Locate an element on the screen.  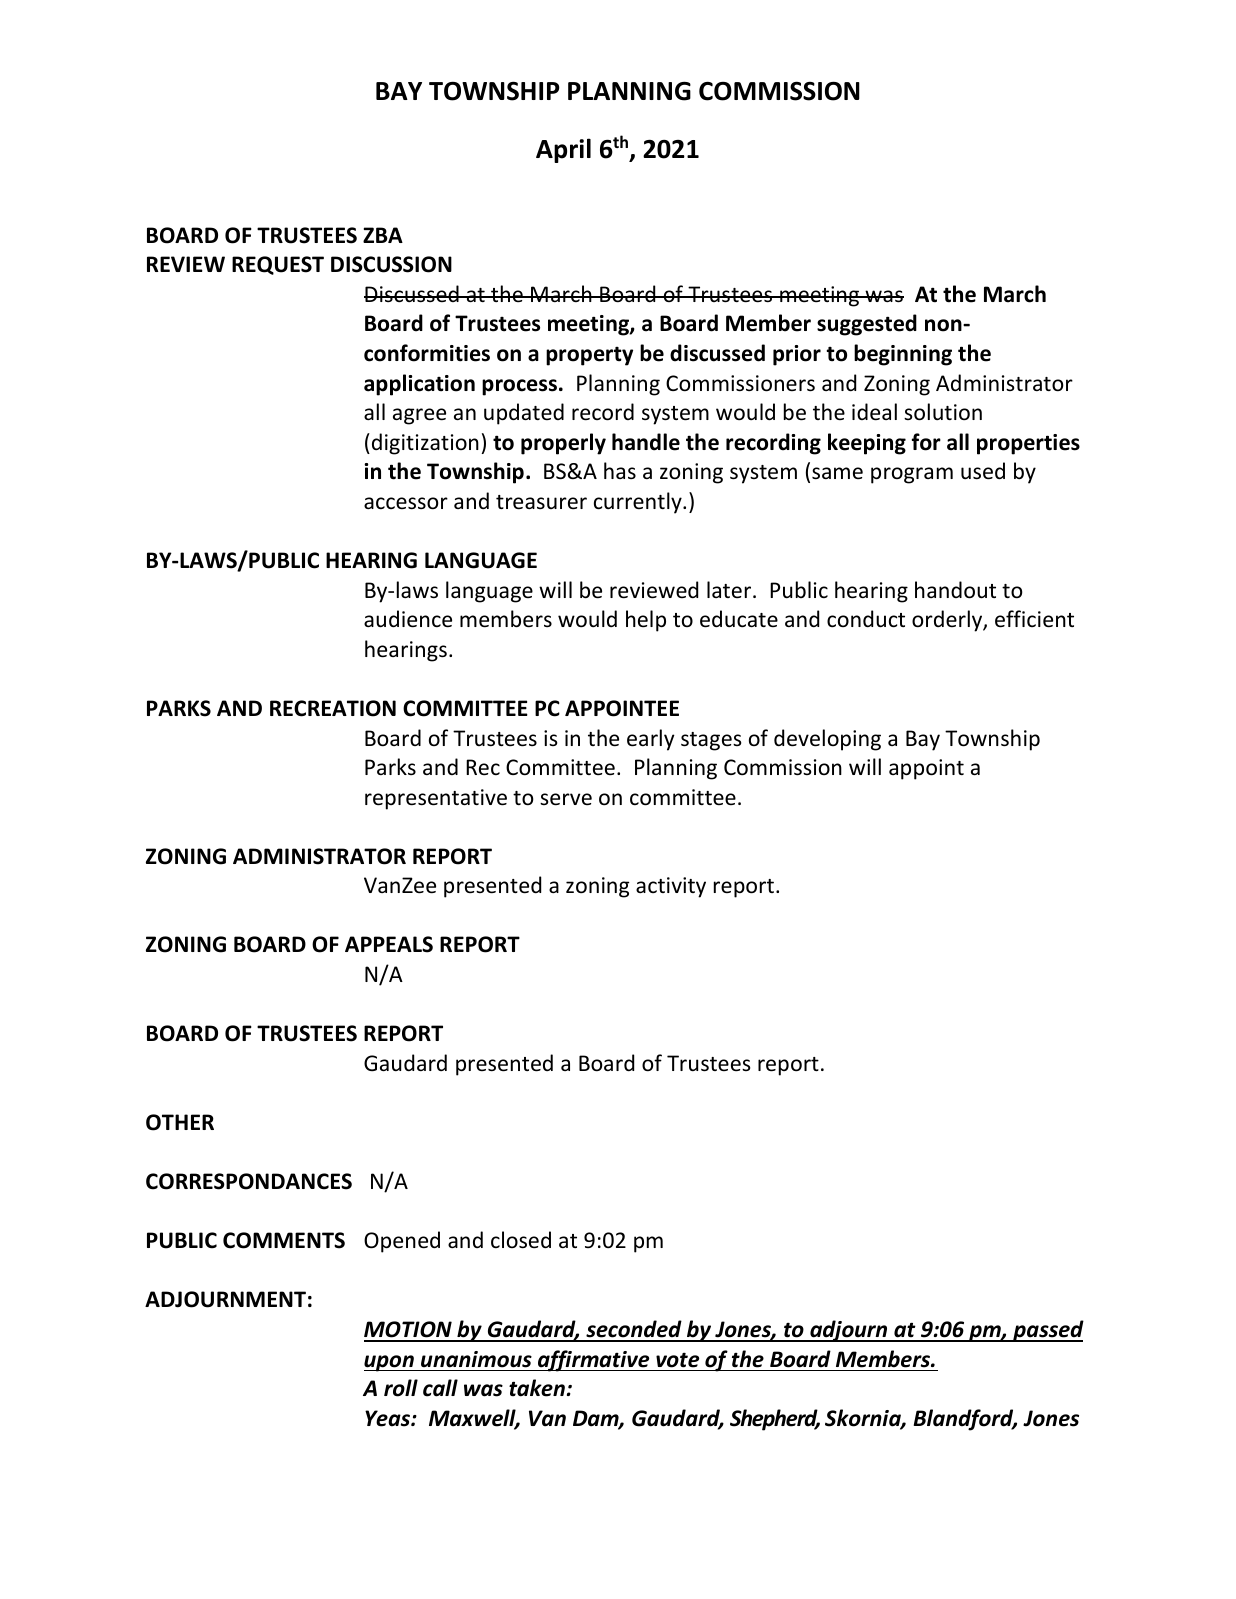
program is located at coordinates (912, 475).
